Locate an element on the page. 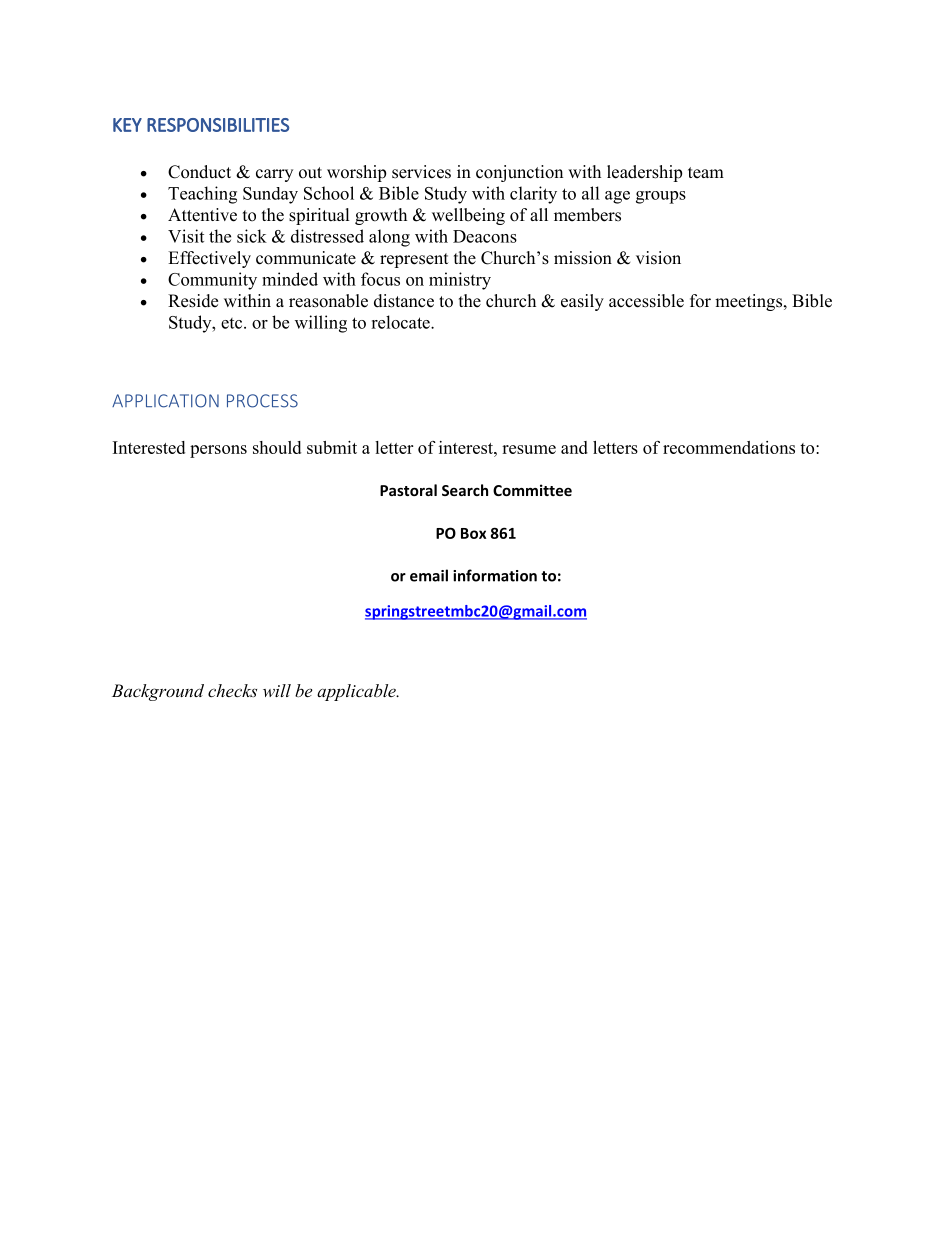 The width and height of the page is (952, 1233). accessible is located at coordinates (646, 301).
